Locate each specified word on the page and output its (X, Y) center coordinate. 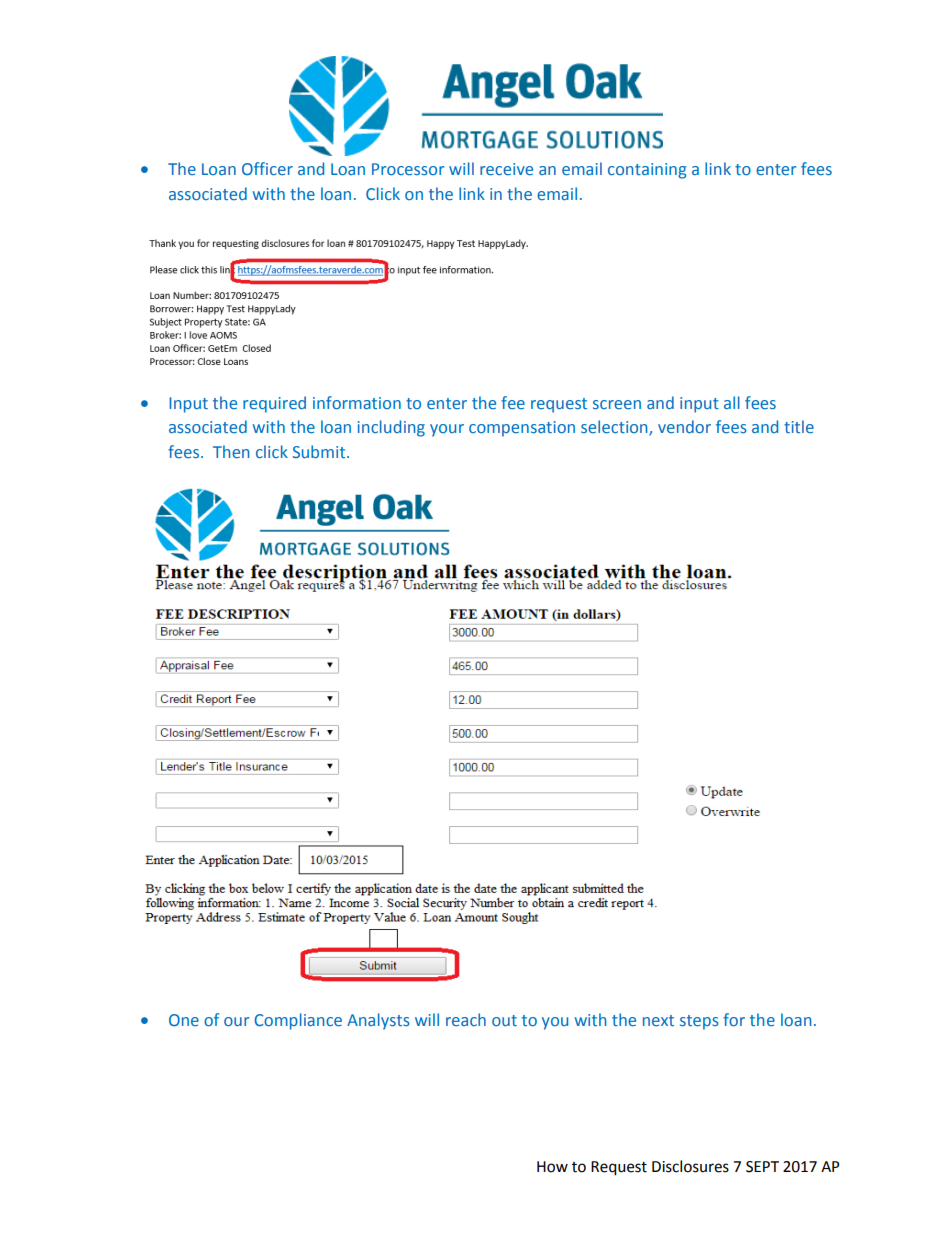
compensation (522, 429)
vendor (684, 426)
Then (231, 451)
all (732, 402)
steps (699, 1022)
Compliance (298, 1021)
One (184, 1020)
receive (506, 169)
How (552, 1167)
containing (647, 171)
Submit (320, 451)
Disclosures (690, 1166)
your (447, 430)
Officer (267, 168)
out (504, 1020)
